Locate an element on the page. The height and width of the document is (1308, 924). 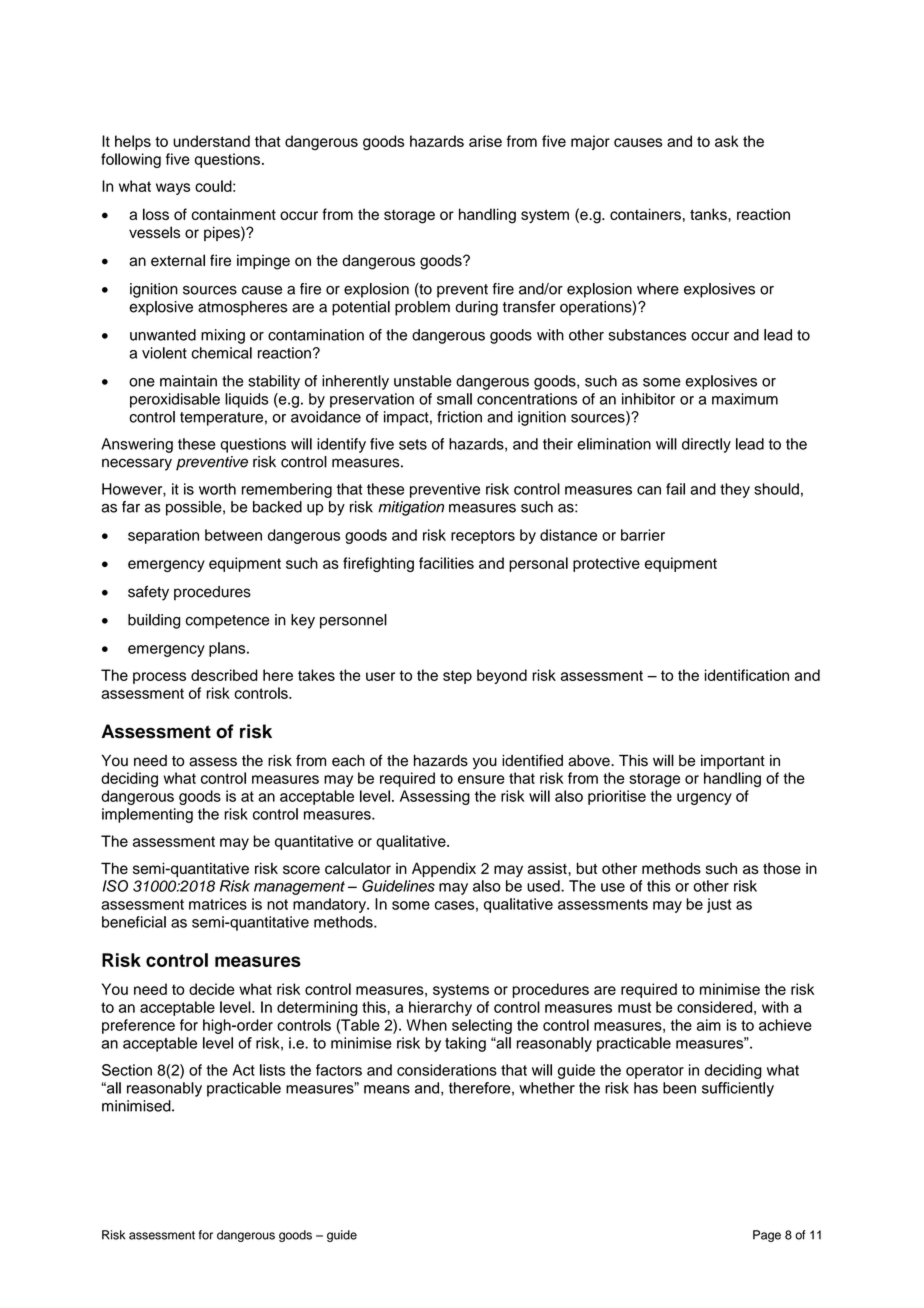
step is located at coordinates (457, 677).
